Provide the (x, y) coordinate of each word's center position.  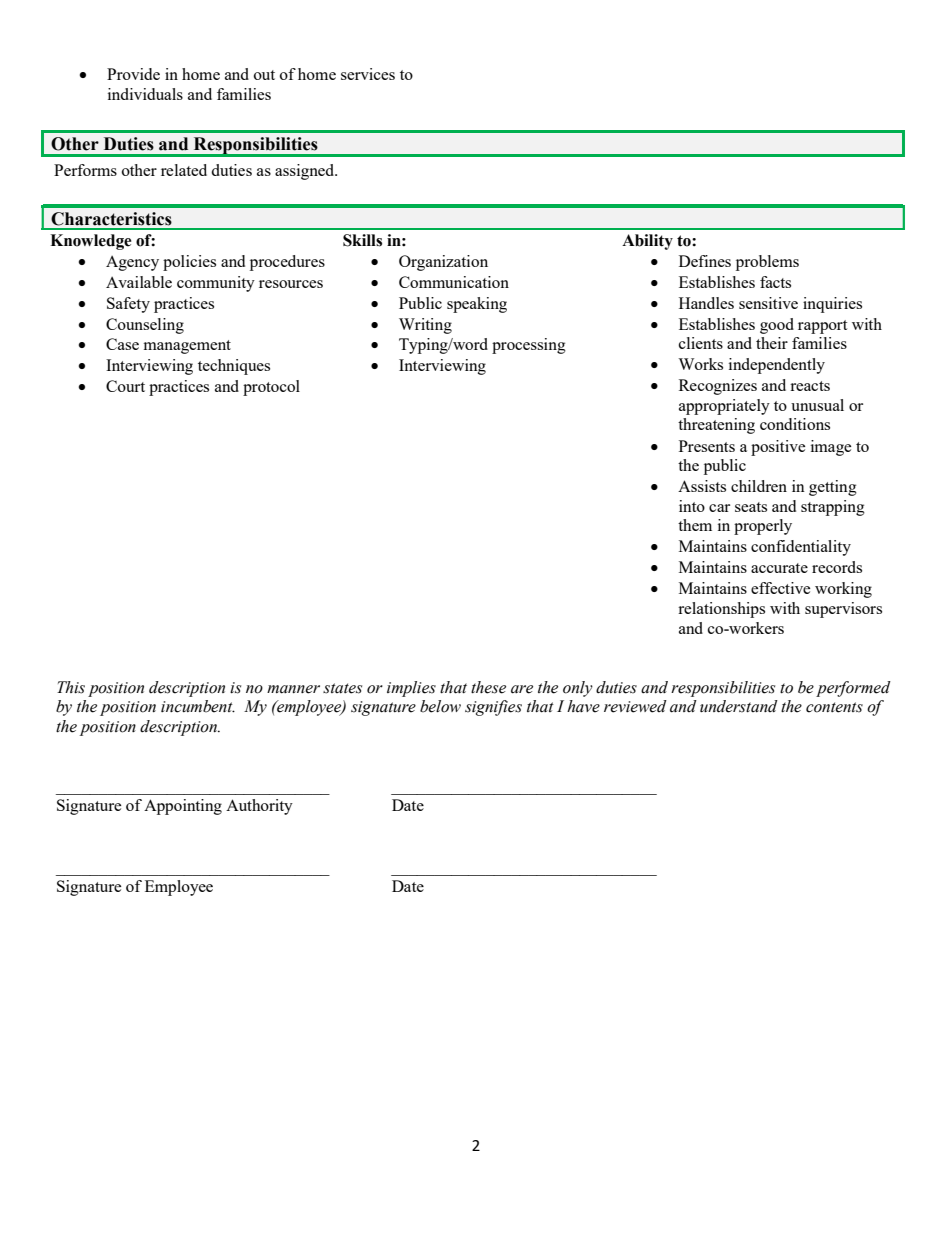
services (368, 74)
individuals (145, 94)
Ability (647, 242)
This (71, 687)
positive (778, 448)
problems (767, 263)
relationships (721, 610)
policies (189, 263)
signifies (493, 708)
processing (529, 346)
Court (125, 386)
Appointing (183, 807)
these (488, 687)
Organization (443, 263)
